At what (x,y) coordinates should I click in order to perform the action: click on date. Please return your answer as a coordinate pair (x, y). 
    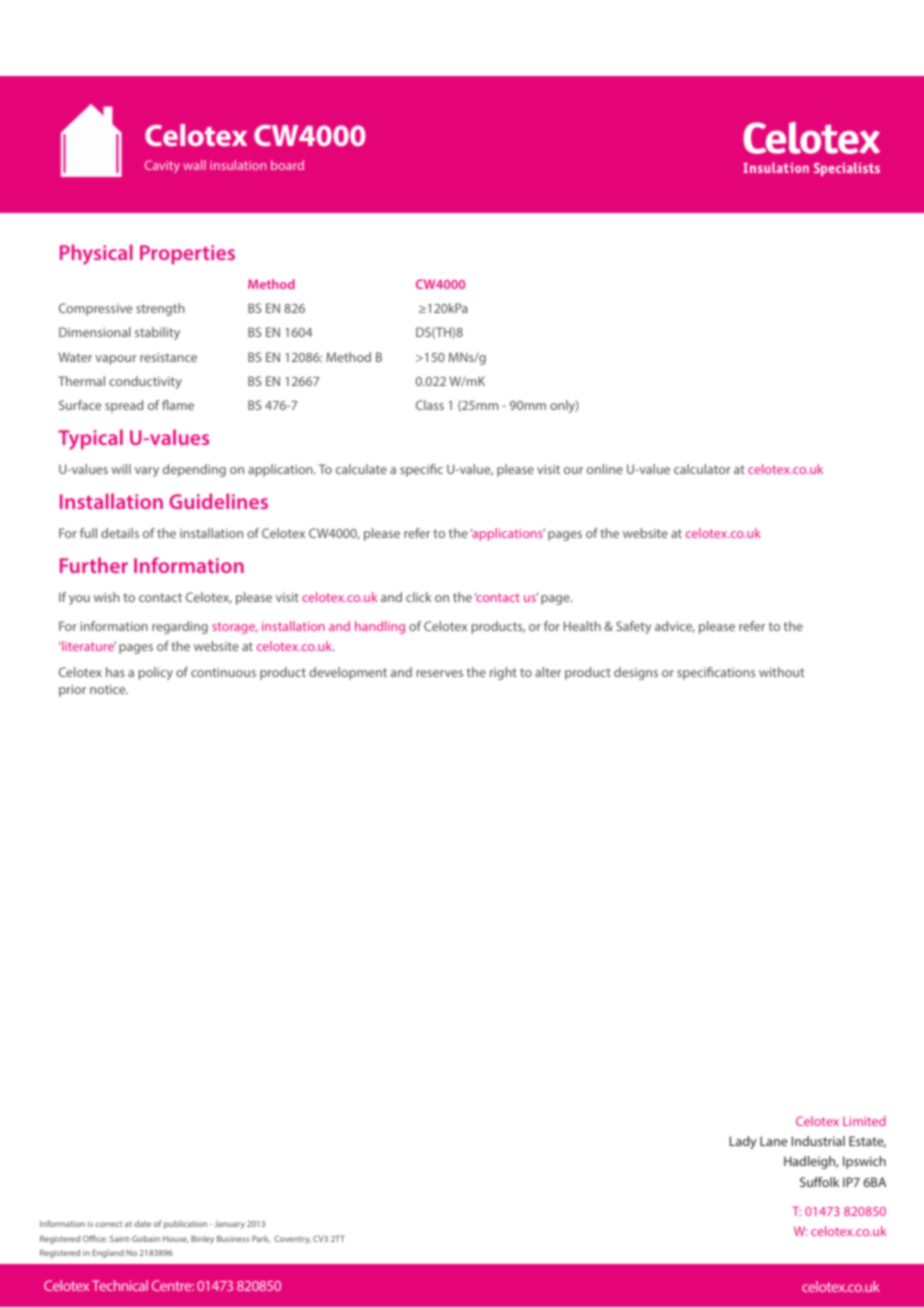
    Looking at the image, I should click on (142, 1223).
